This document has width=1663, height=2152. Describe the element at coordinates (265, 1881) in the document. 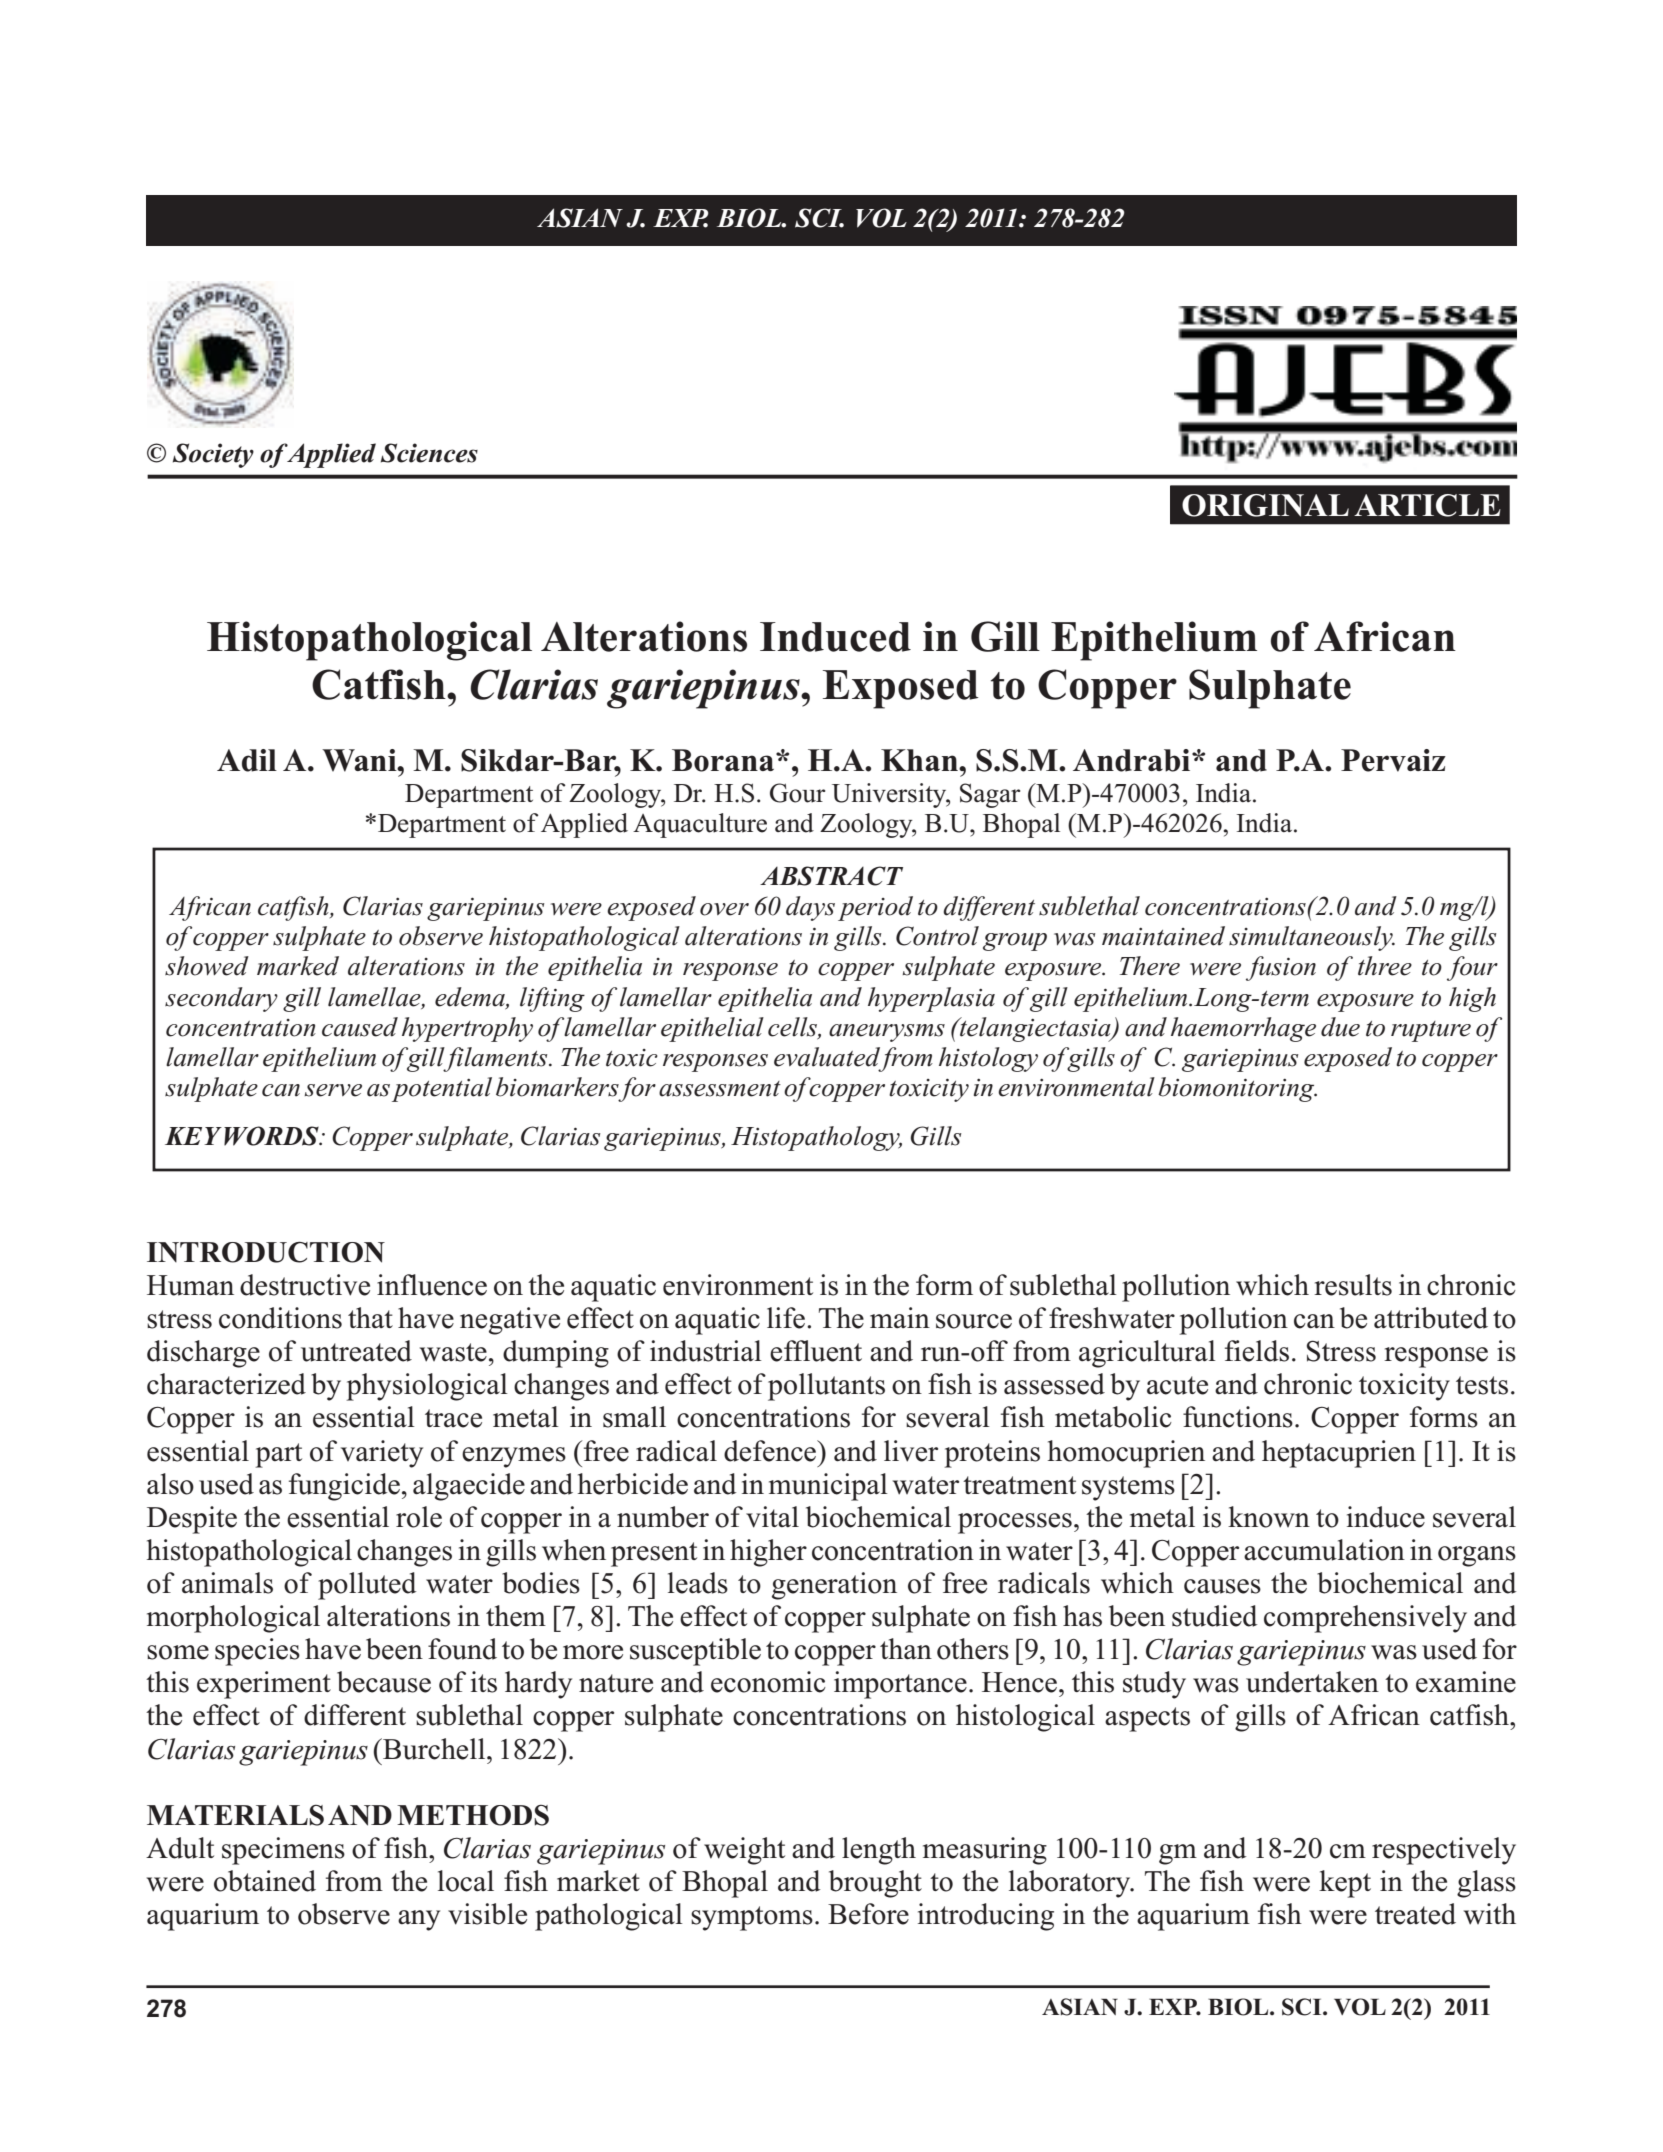

I see `obtained` at that location.
